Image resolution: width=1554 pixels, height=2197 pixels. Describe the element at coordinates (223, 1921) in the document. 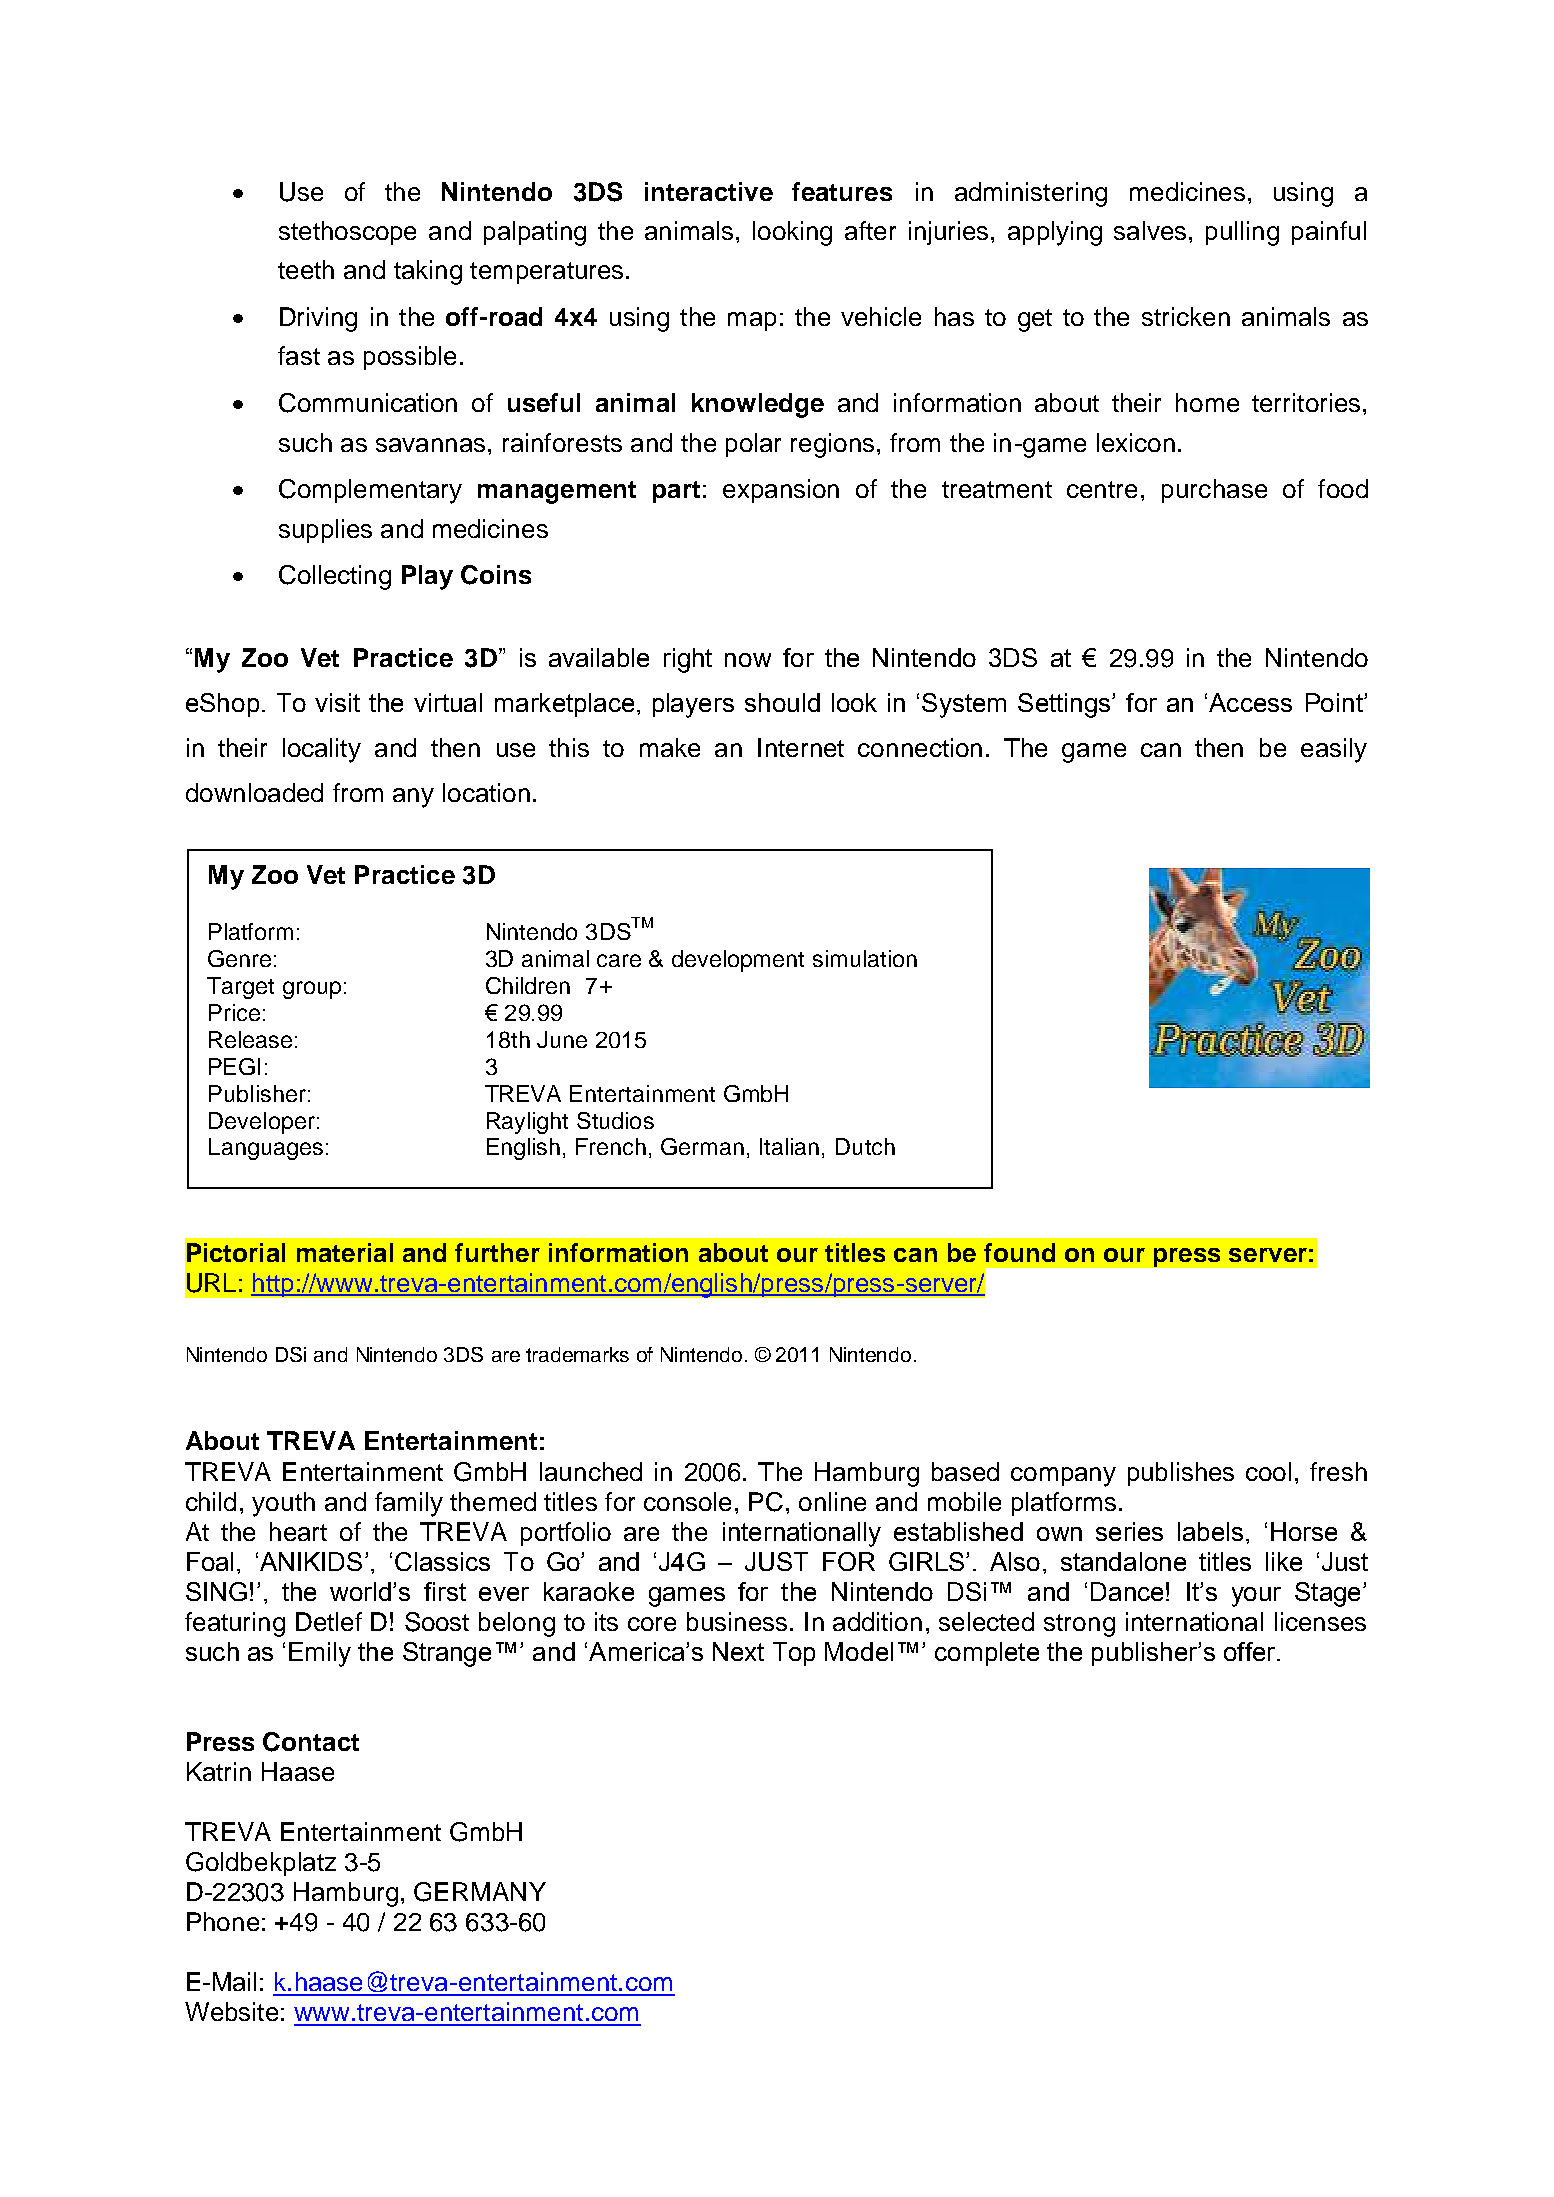

I see `Phone` at that location.
